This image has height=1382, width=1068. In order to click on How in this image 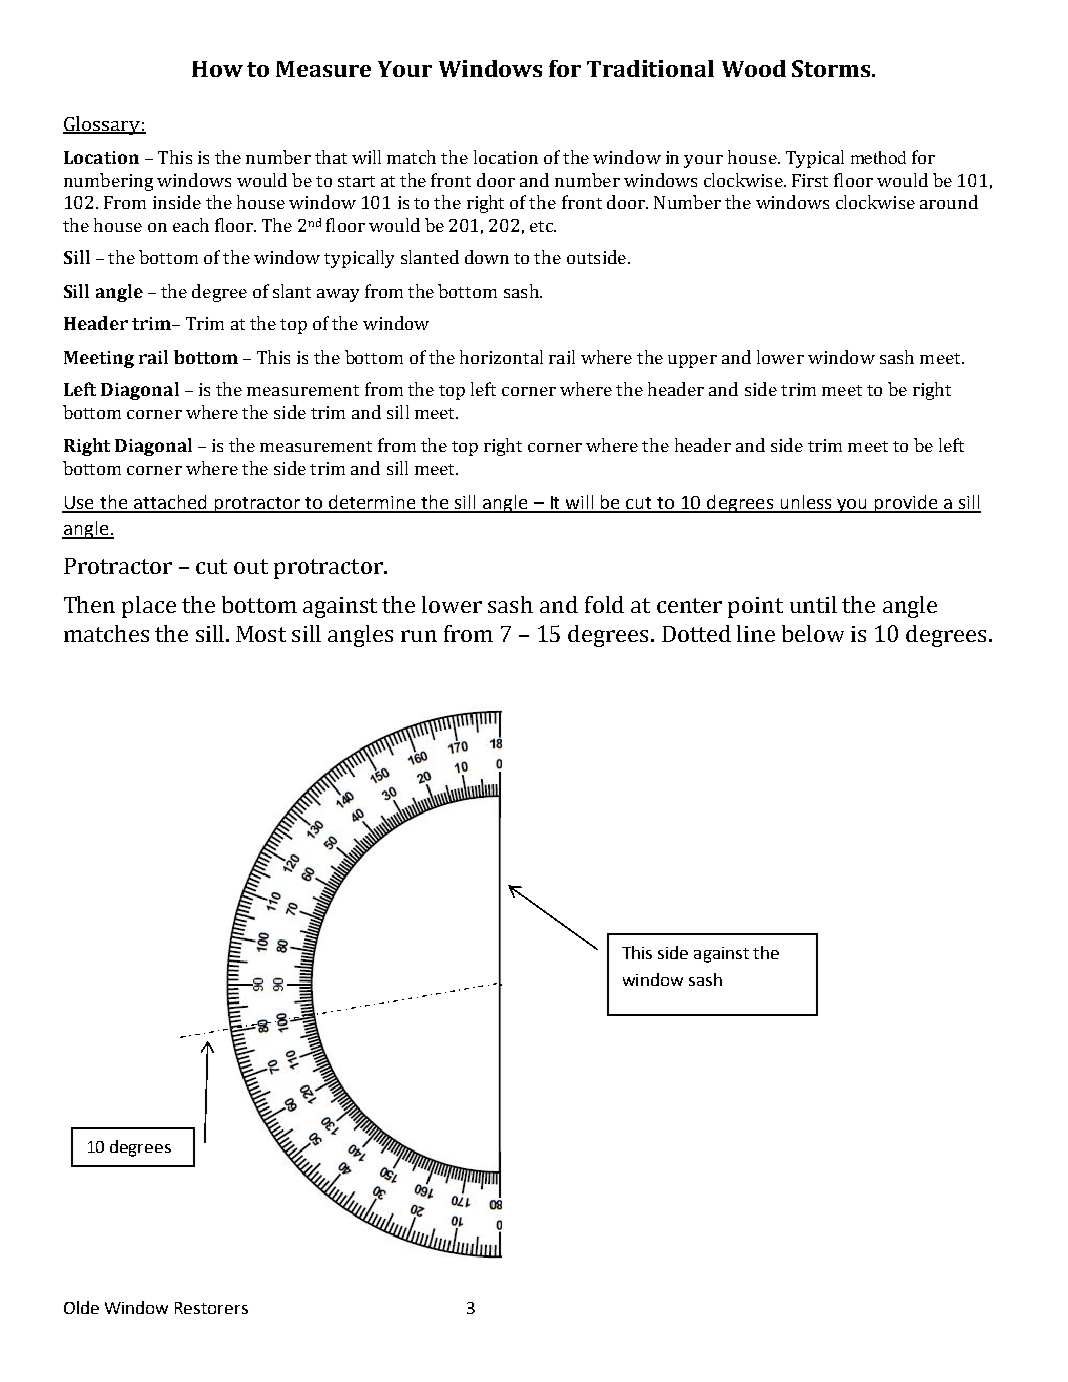, I will do `click(217, 69)`.
